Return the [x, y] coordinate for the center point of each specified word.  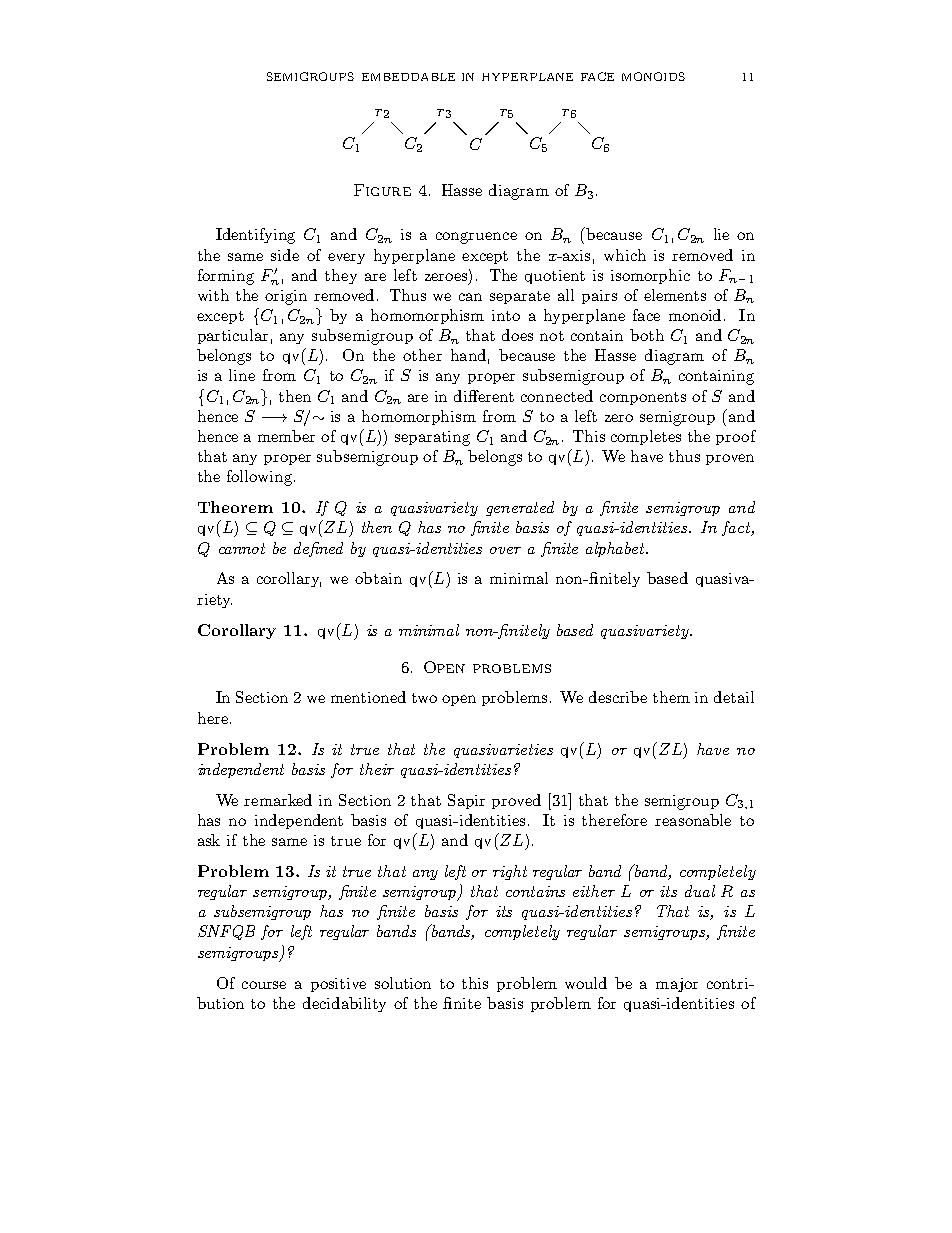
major [677, 985]
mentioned [368, 697]
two [424, 698]
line [242, 375]
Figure [382, 190]
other [422, 355]
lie [721, 234]
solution [403, 983]
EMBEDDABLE [408, 77]
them [671, 697]
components [643, 398]
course [264, 985]
